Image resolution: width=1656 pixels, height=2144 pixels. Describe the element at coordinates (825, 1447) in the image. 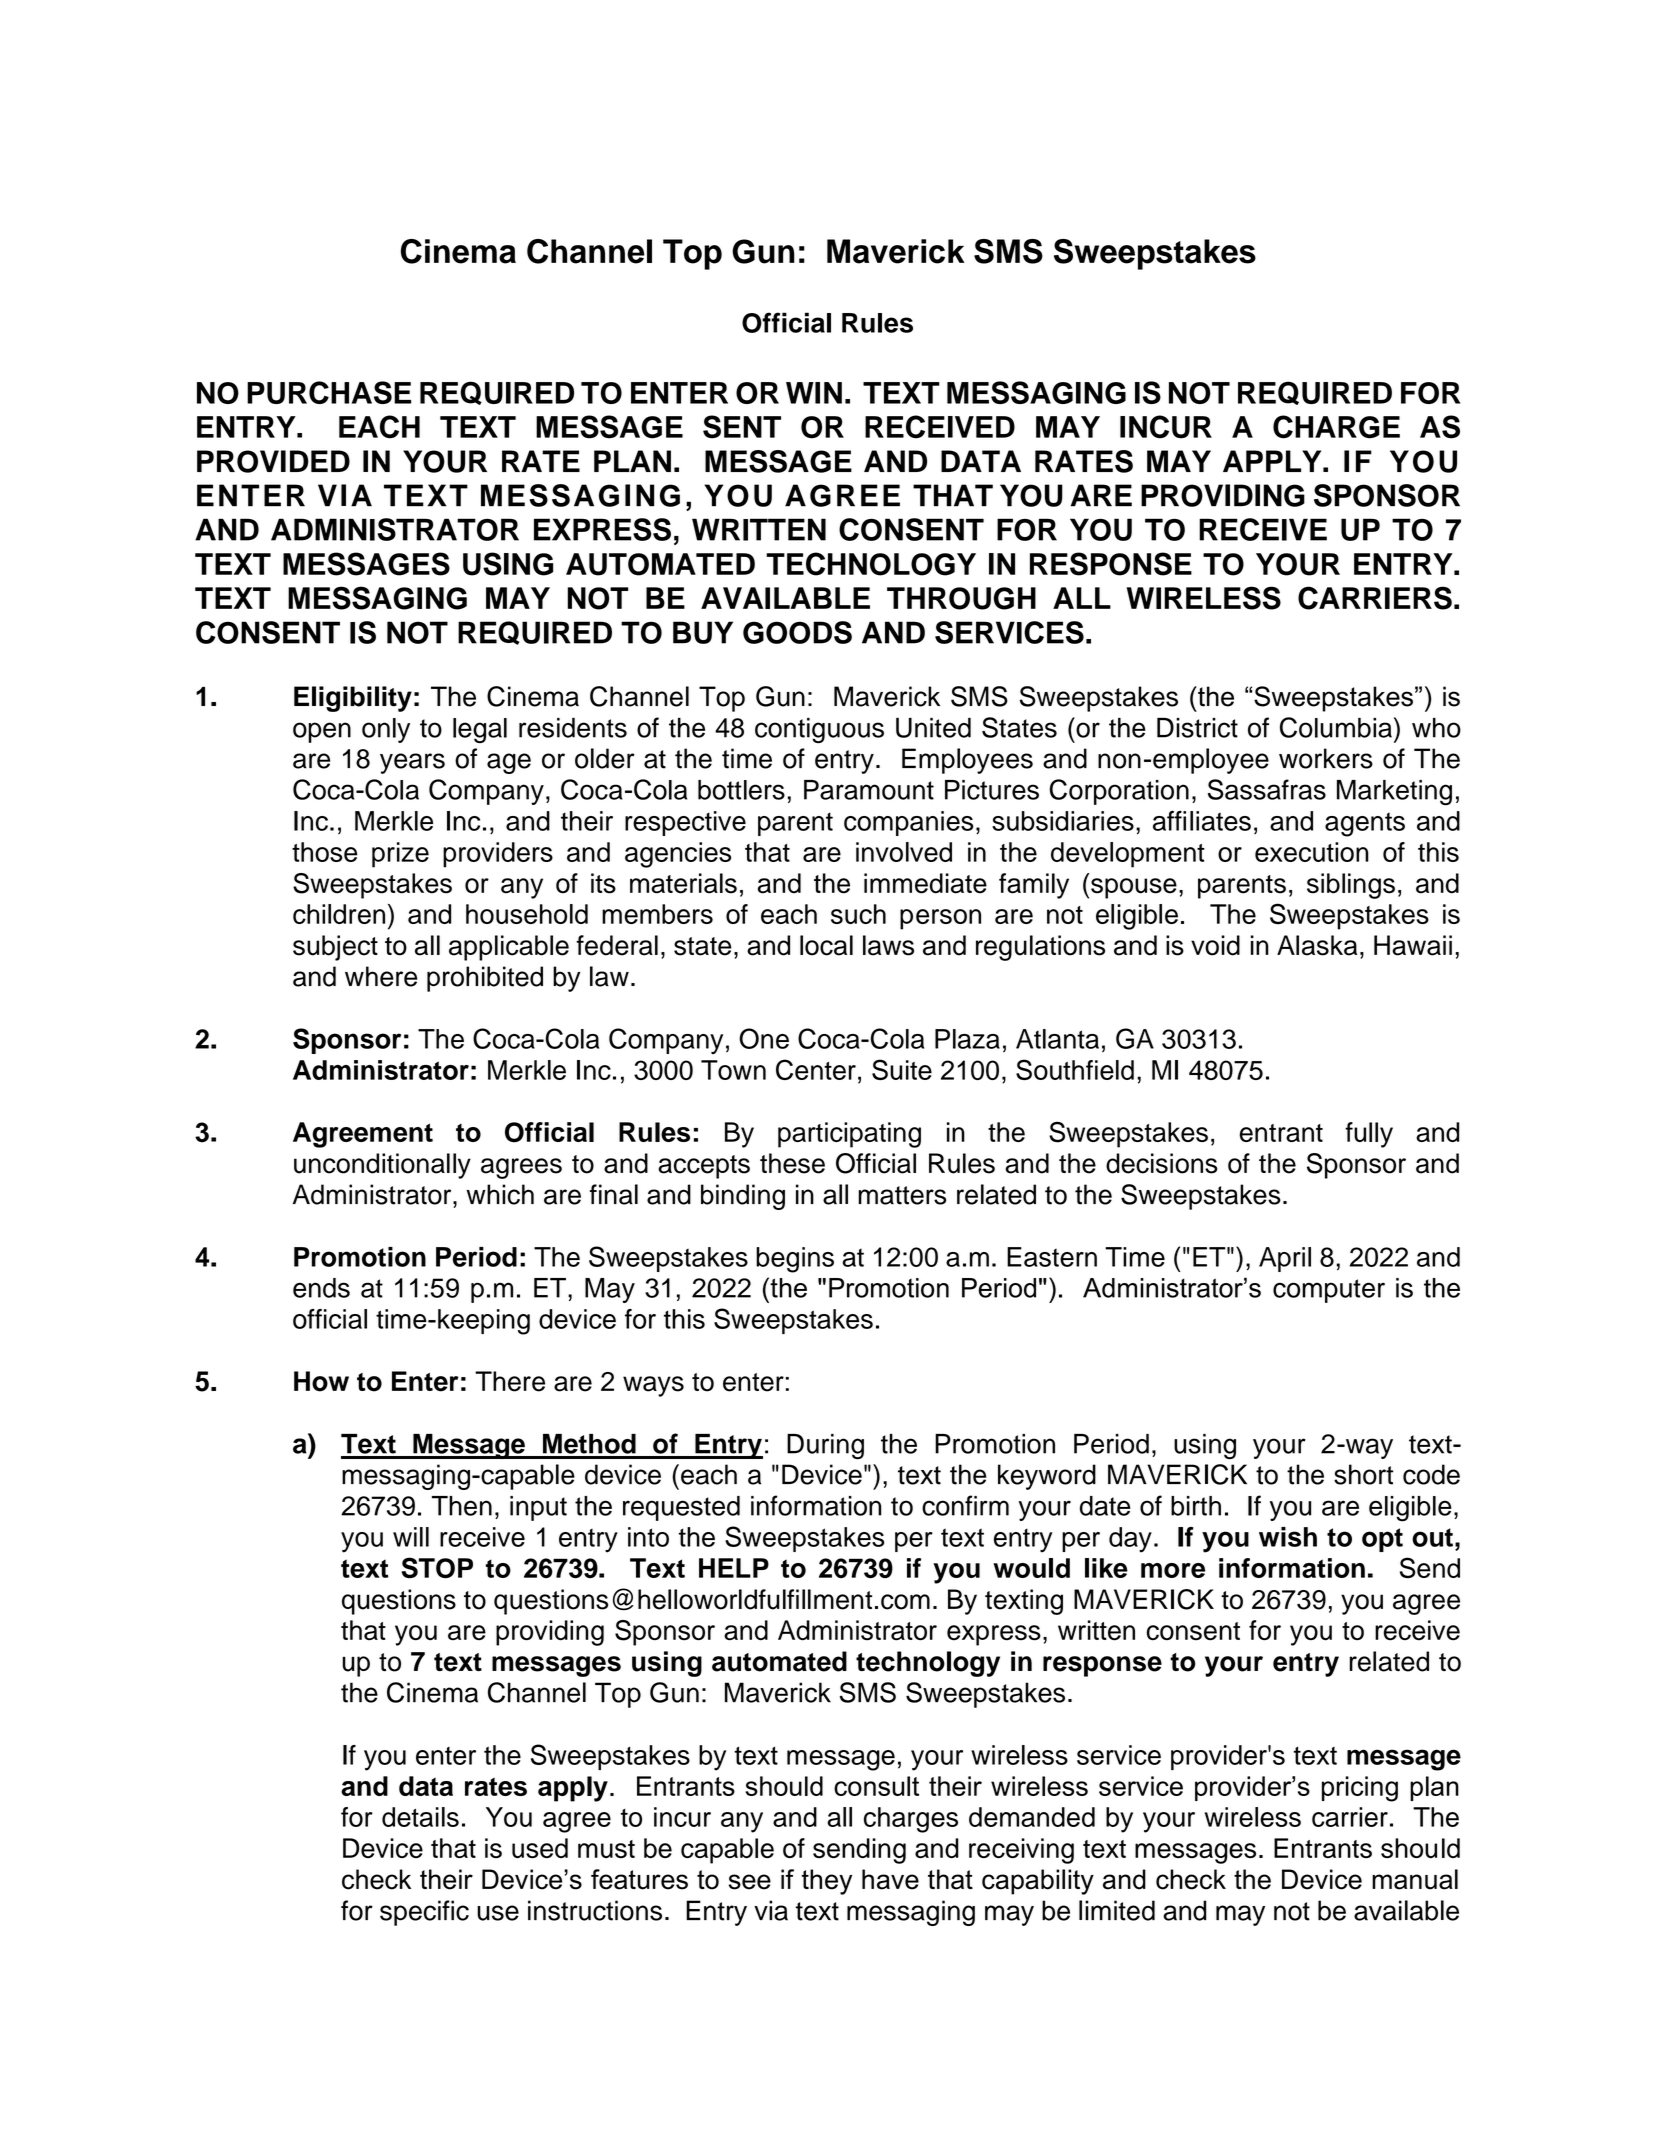

I see `During` at that location.
